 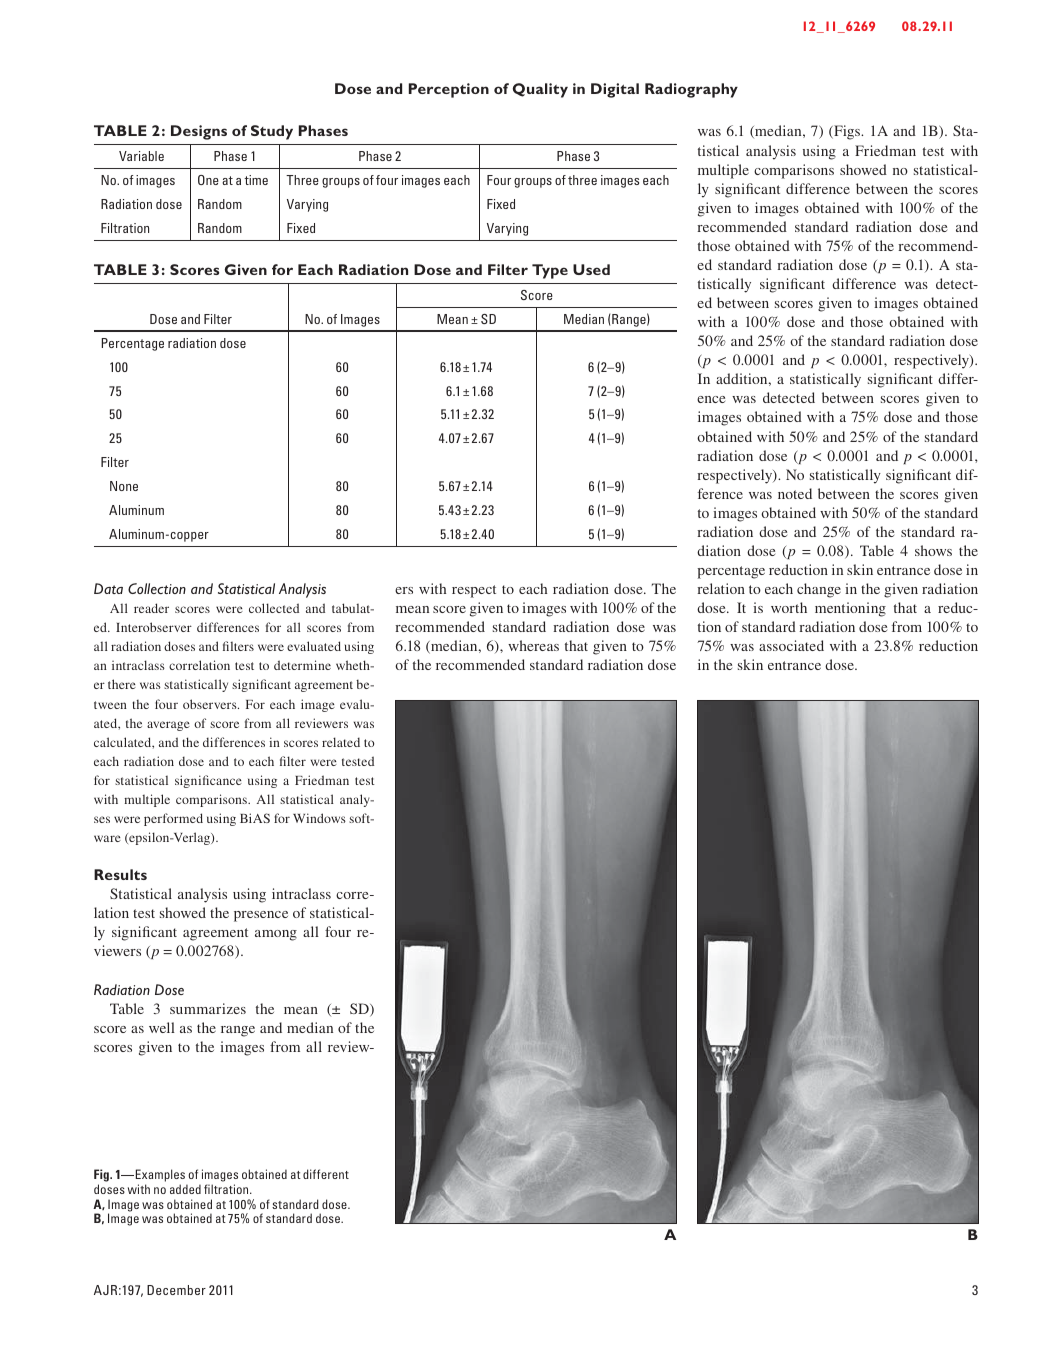 What do you see at coordinates (540, 90) in the image?
I see `Quality` at bounding box center [540, 90].
